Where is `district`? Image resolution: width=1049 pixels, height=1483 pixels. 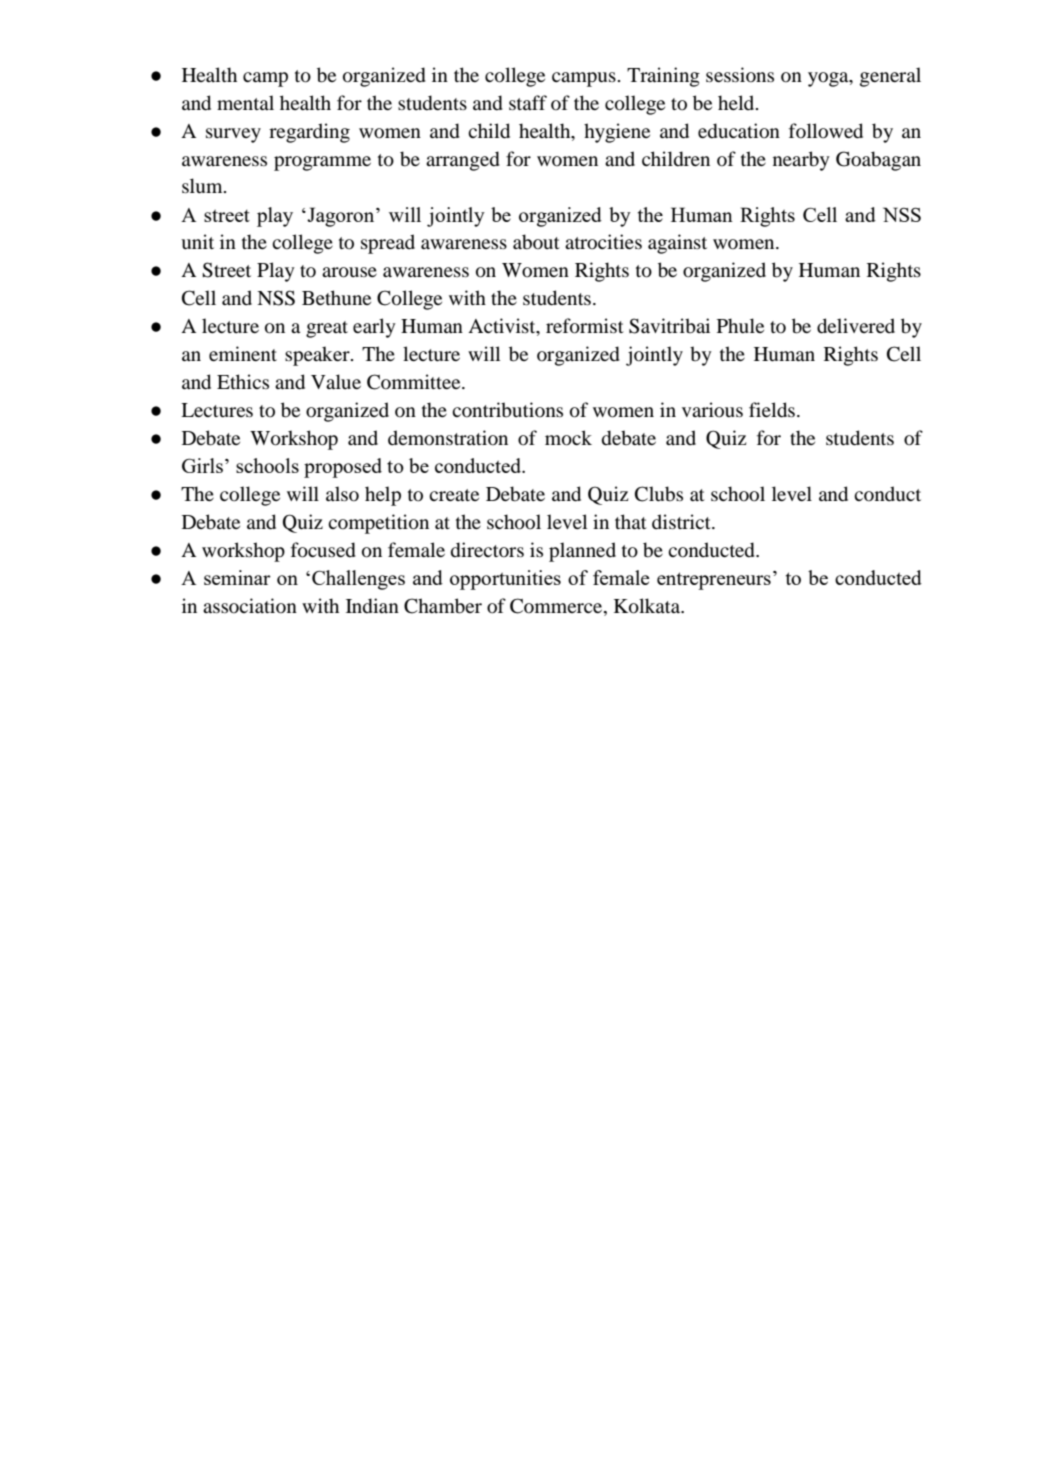 district is located at coordinates (682, 521).
